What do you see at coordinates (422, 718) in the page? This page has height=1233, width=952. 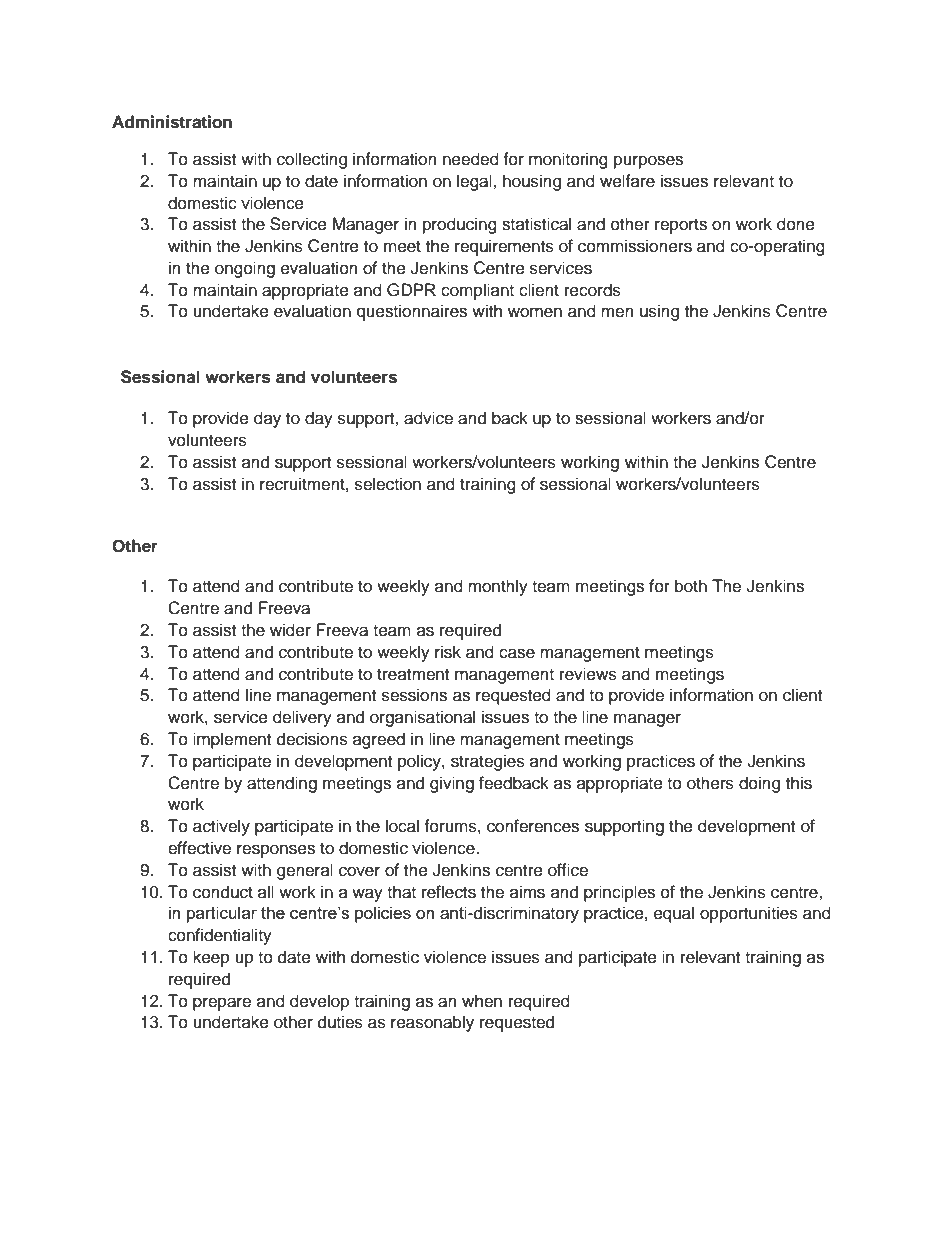 I see `organisational` at bounding box center [422, 718].
